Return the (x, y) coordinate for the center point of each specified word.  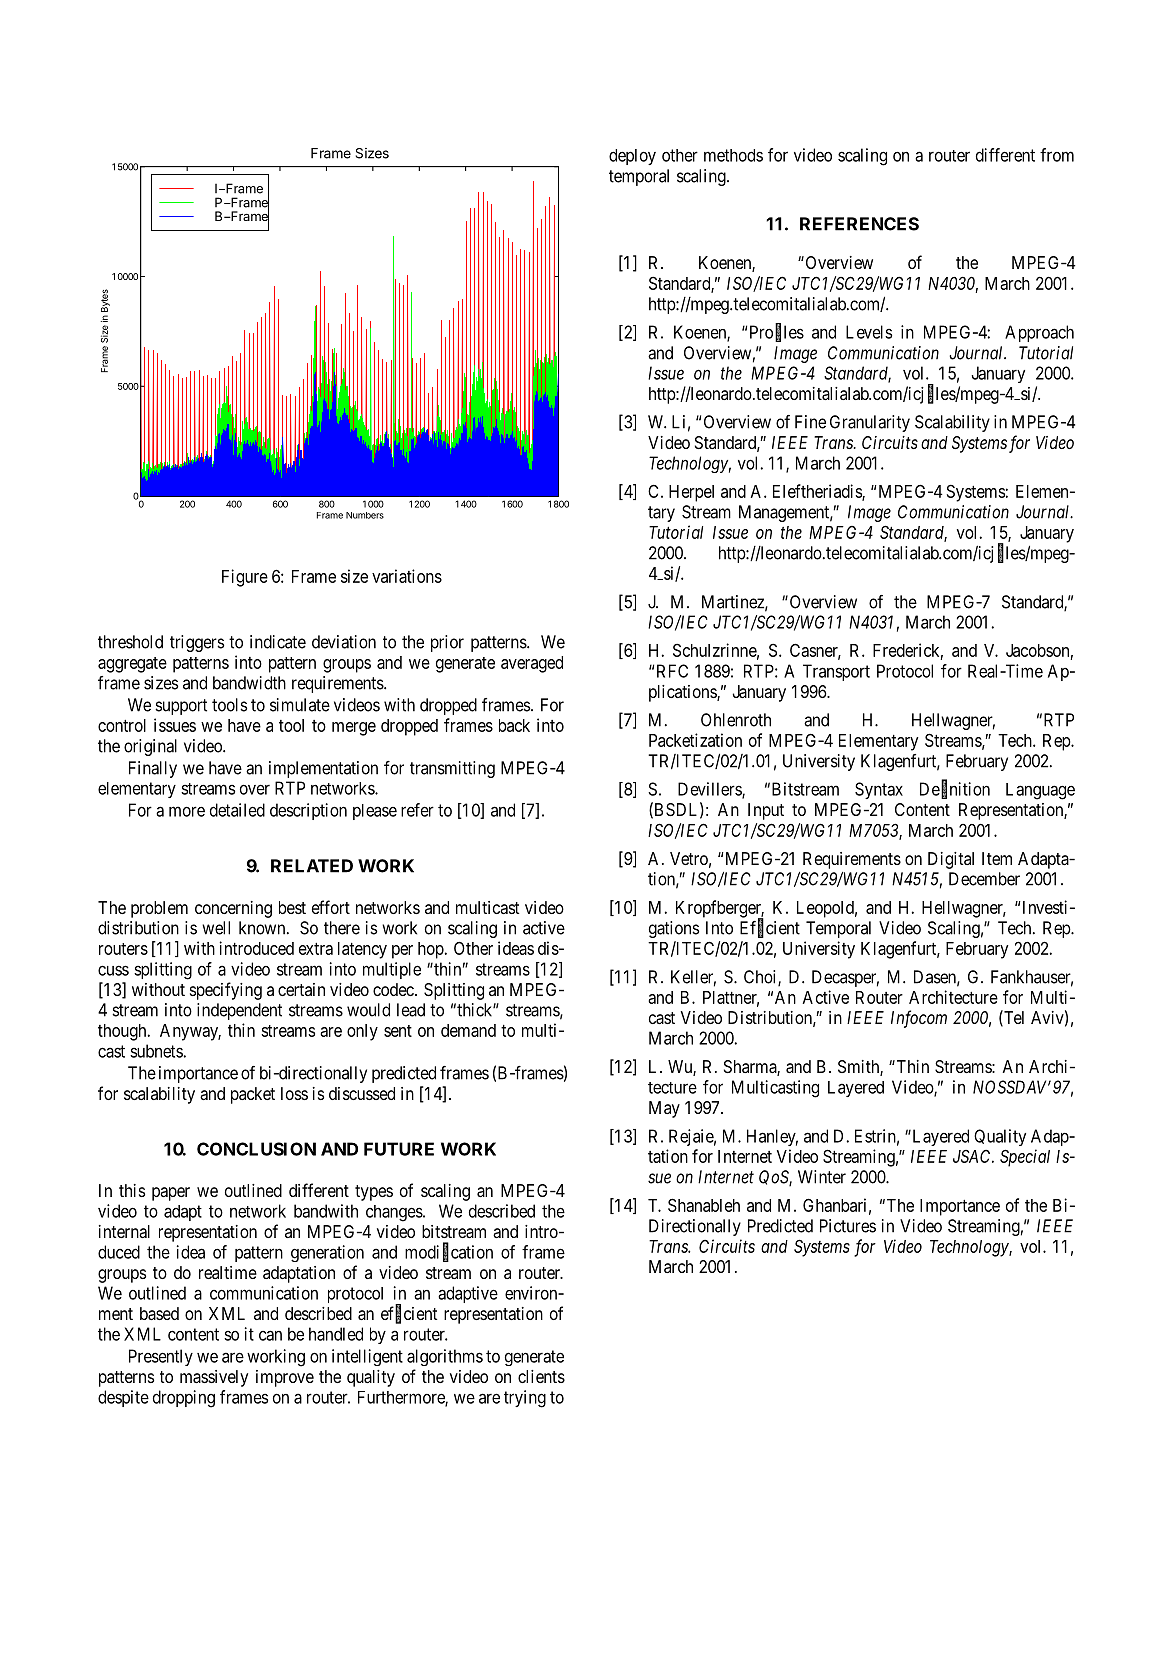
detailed (237, 810)
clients (541, 1376)
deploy (632, 157)
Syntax (879, 790)
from (1057, 155)
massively (214, 1378)
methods (733, 155)
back (514, 725)
